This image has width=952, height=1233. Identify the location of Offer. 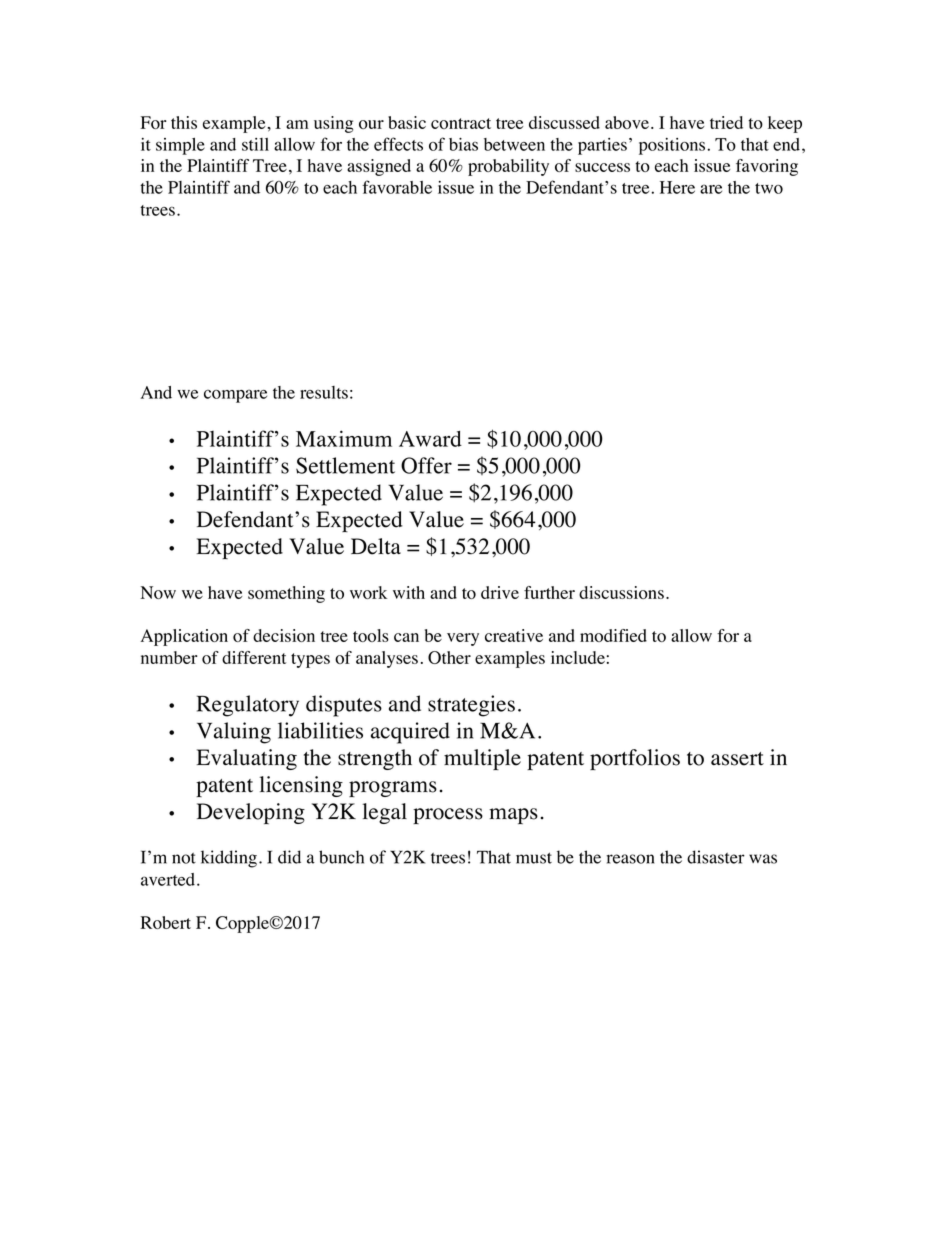
(426, 465).
